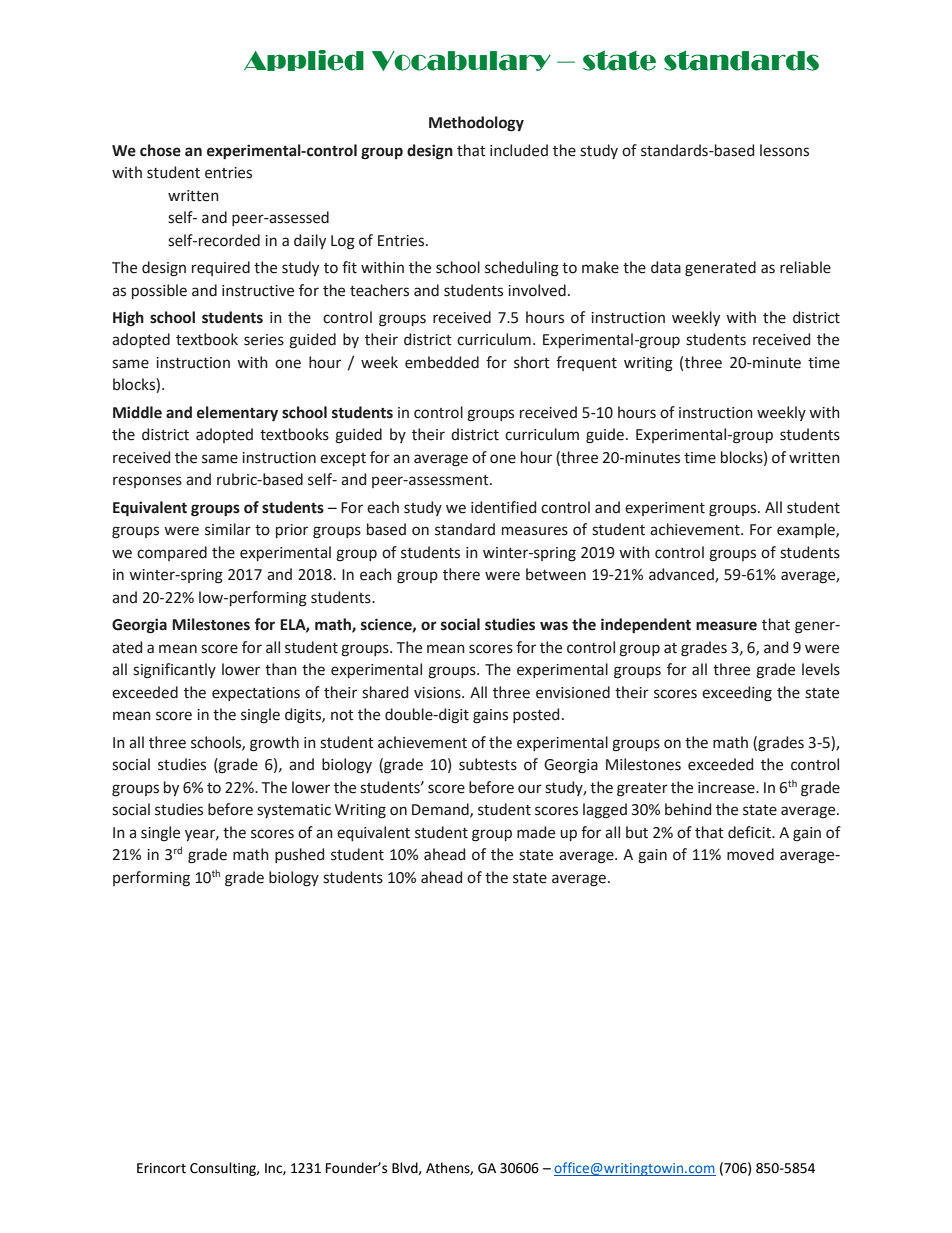 This page has width=952, height=1233. I want to click on Applied, so click(304, 60).
